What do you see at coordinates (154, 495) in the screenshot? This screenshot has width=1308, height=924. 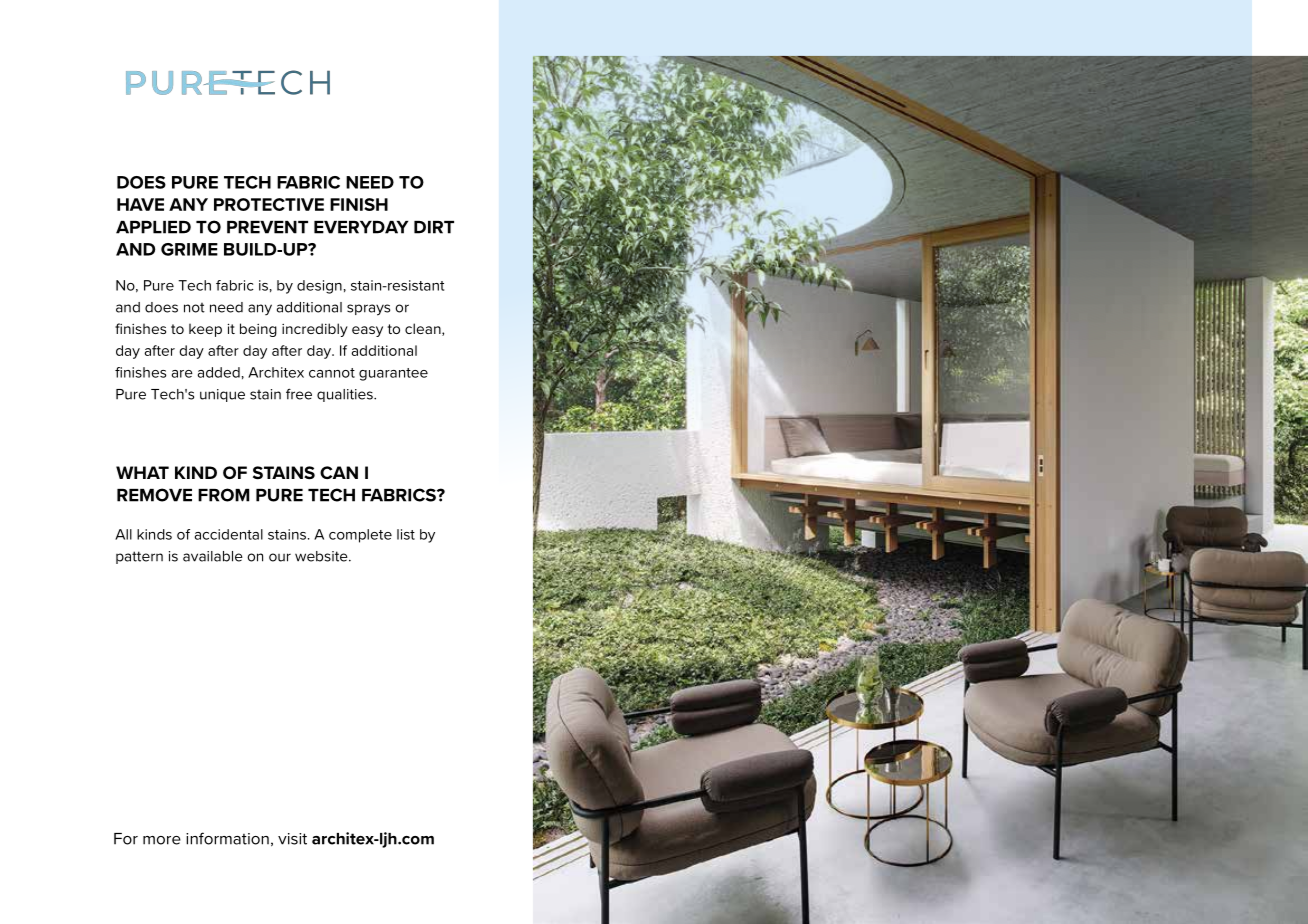 I see `REMOVE` at bounding box center [154, 495].
